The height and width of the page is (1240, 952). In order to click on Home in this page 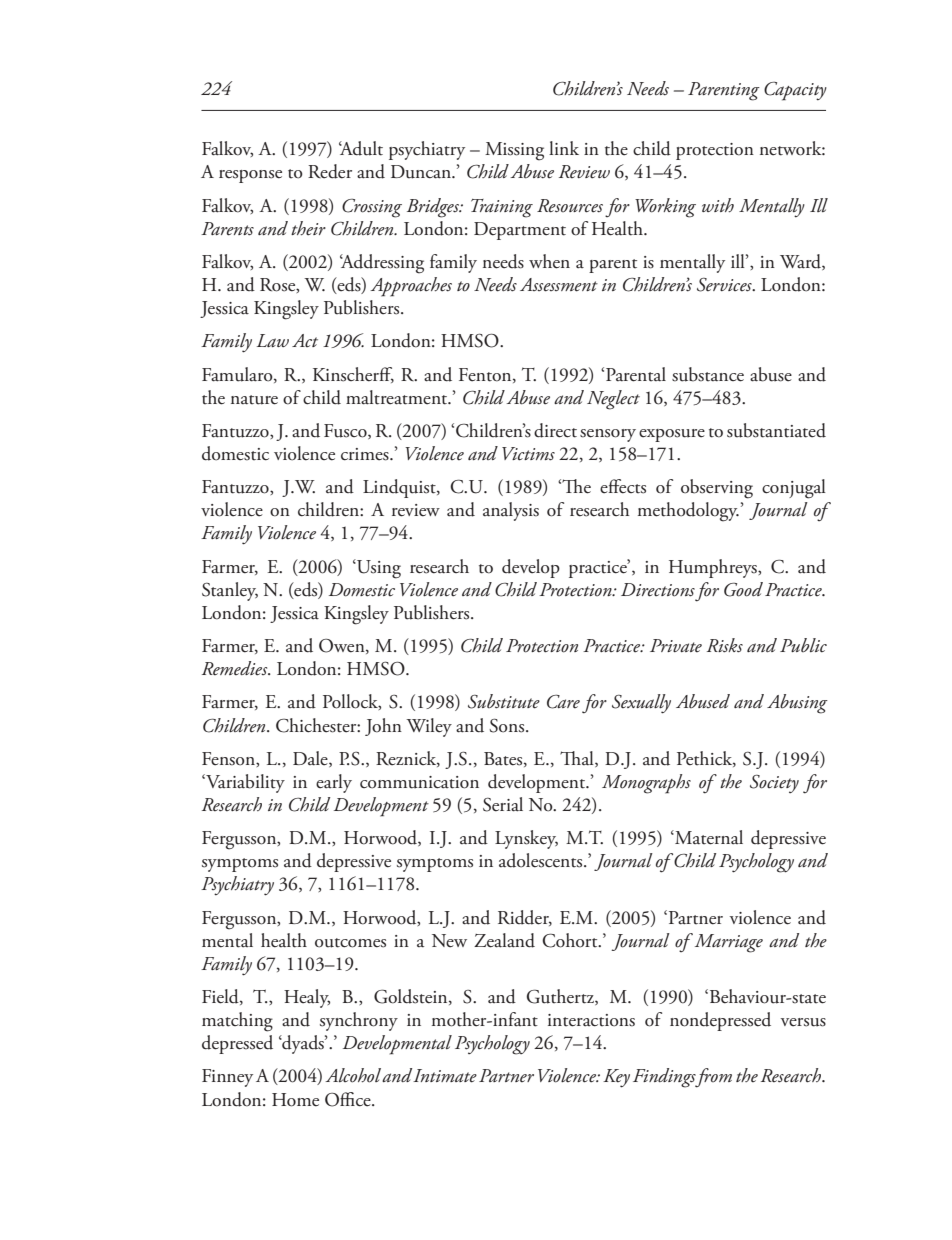, I will do `click(295, 1100)`.
